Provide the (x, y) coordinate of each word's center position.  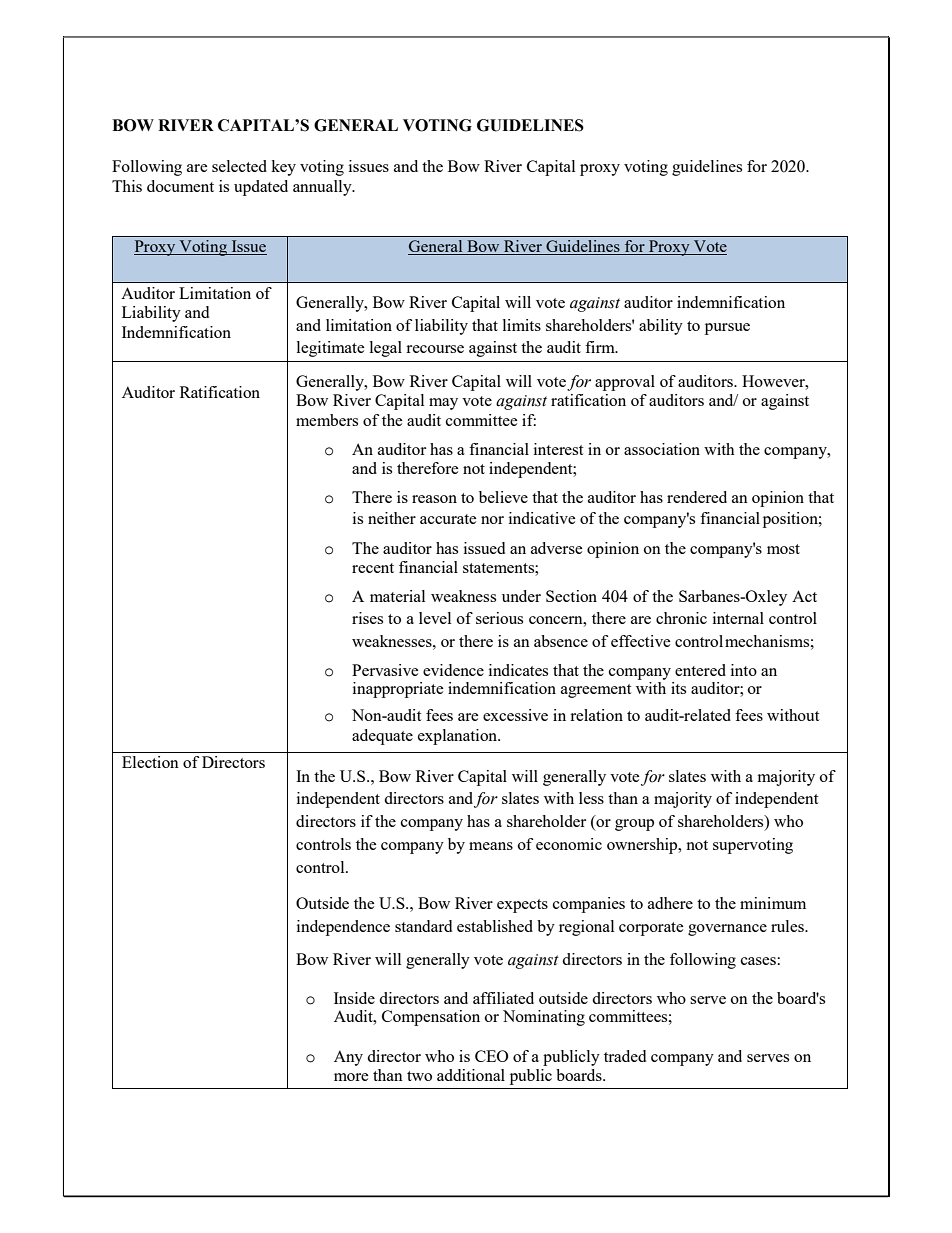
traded (625, 1056)
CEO (491, 1056)
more (351, 1077)
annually (323, 188)
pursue (727, 329)
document (180, 186)
